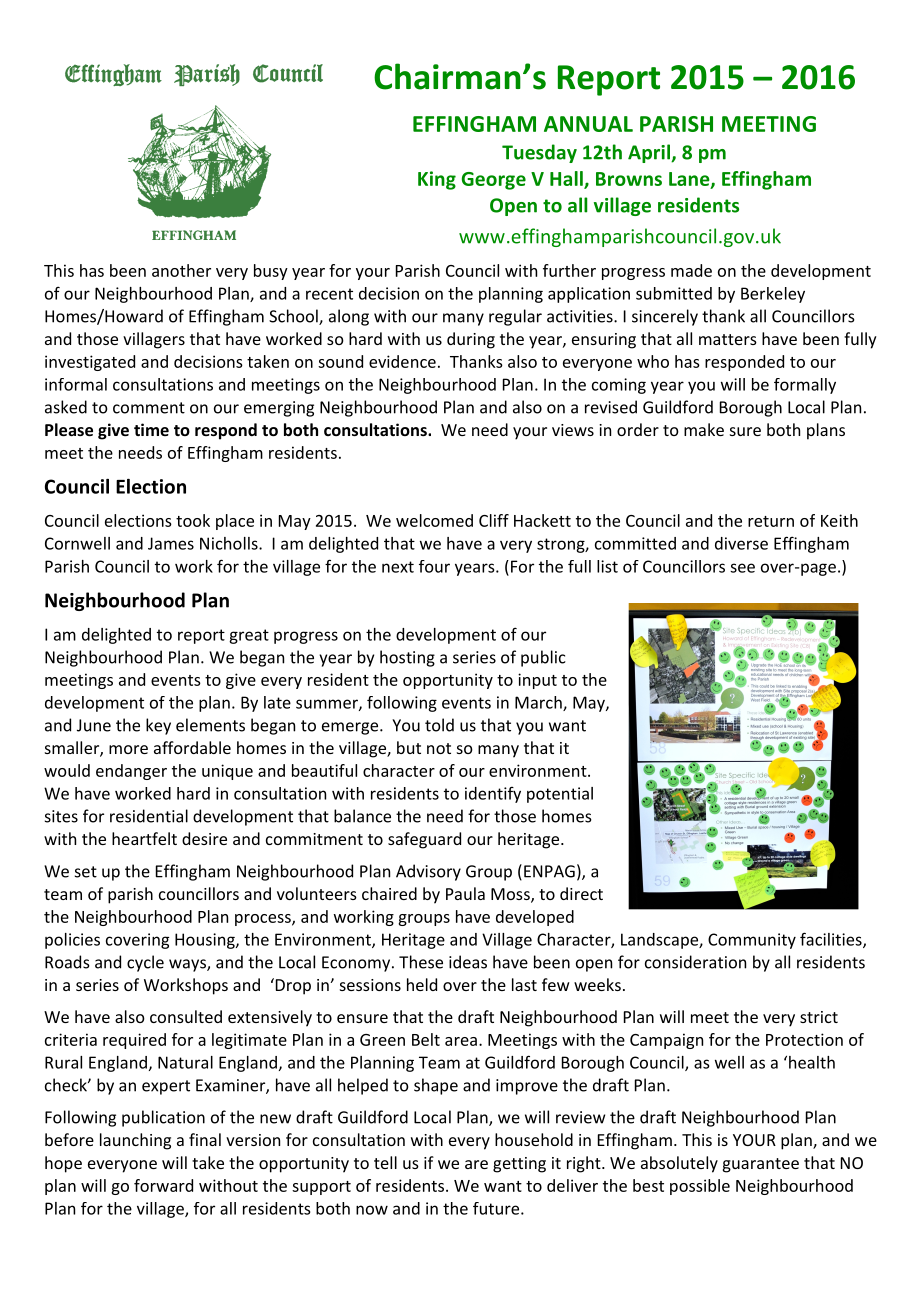 This screenshot has width=924, height=1308. Describe the element at coordinates (761, 1165) in the screenshot. I see `guarantee` at that location.
